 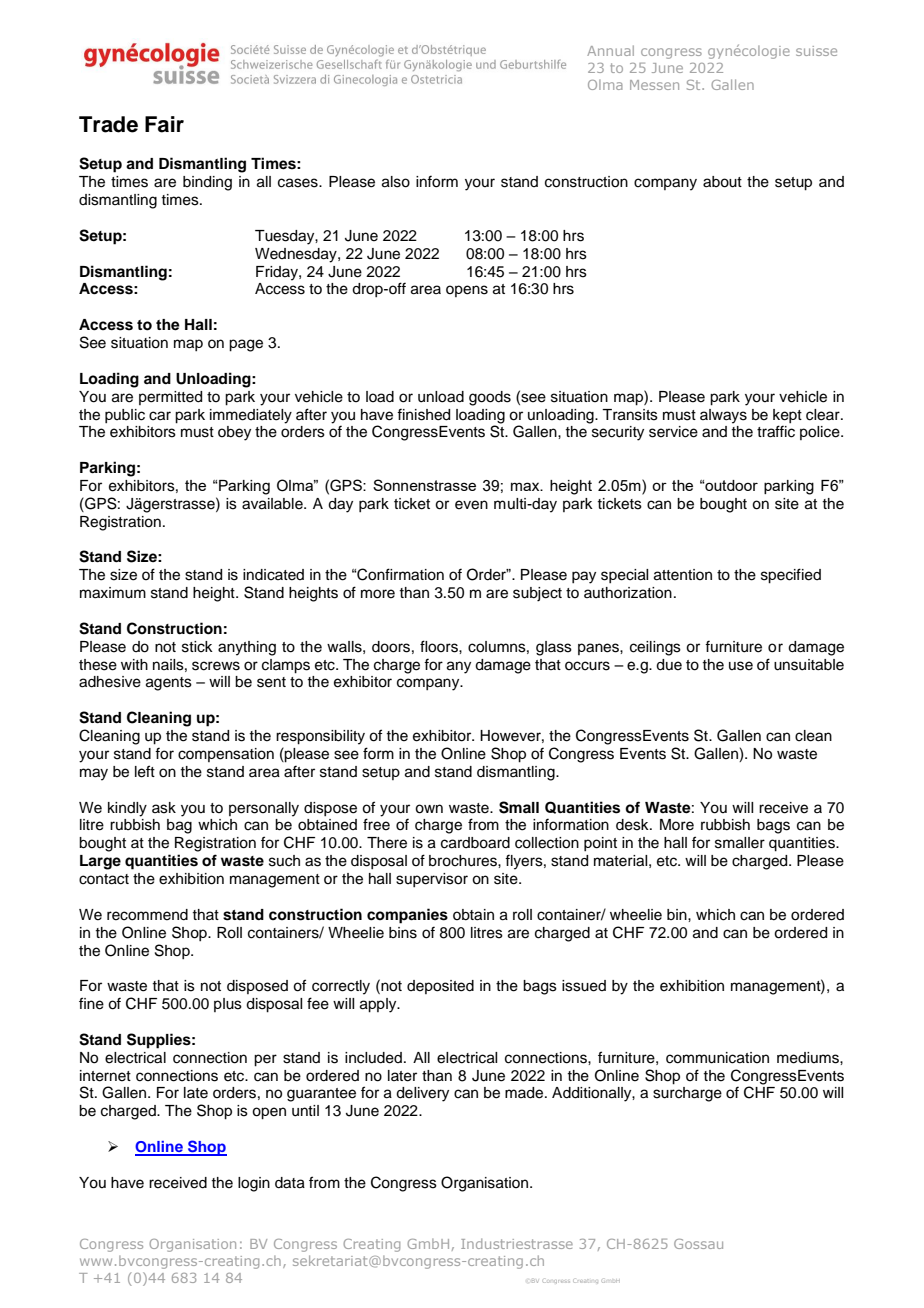 What do you see at coordinates (440, 646) in the document?
I see `floors` at bounding box center [440, 646].
